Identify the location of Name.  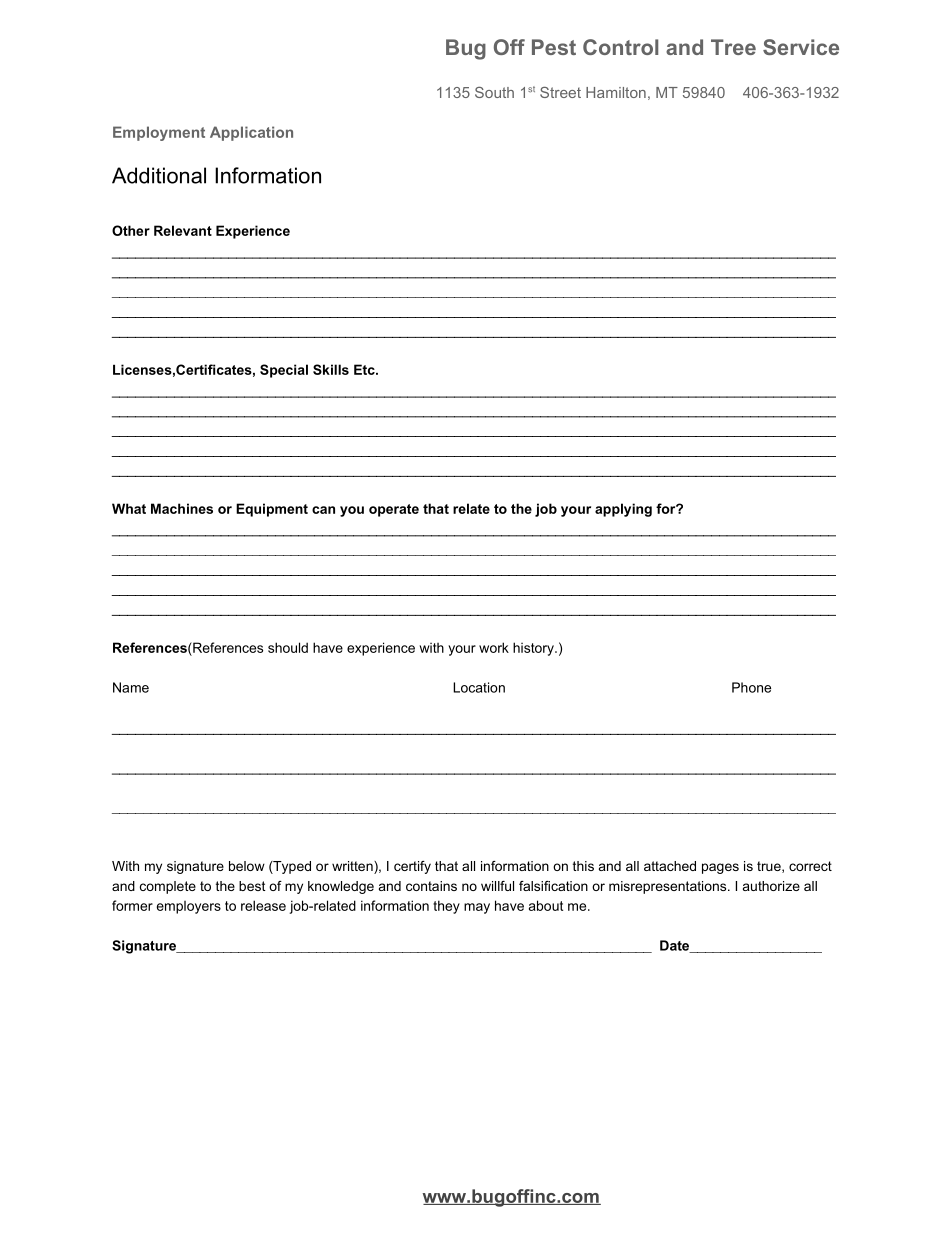
(131, 687).
